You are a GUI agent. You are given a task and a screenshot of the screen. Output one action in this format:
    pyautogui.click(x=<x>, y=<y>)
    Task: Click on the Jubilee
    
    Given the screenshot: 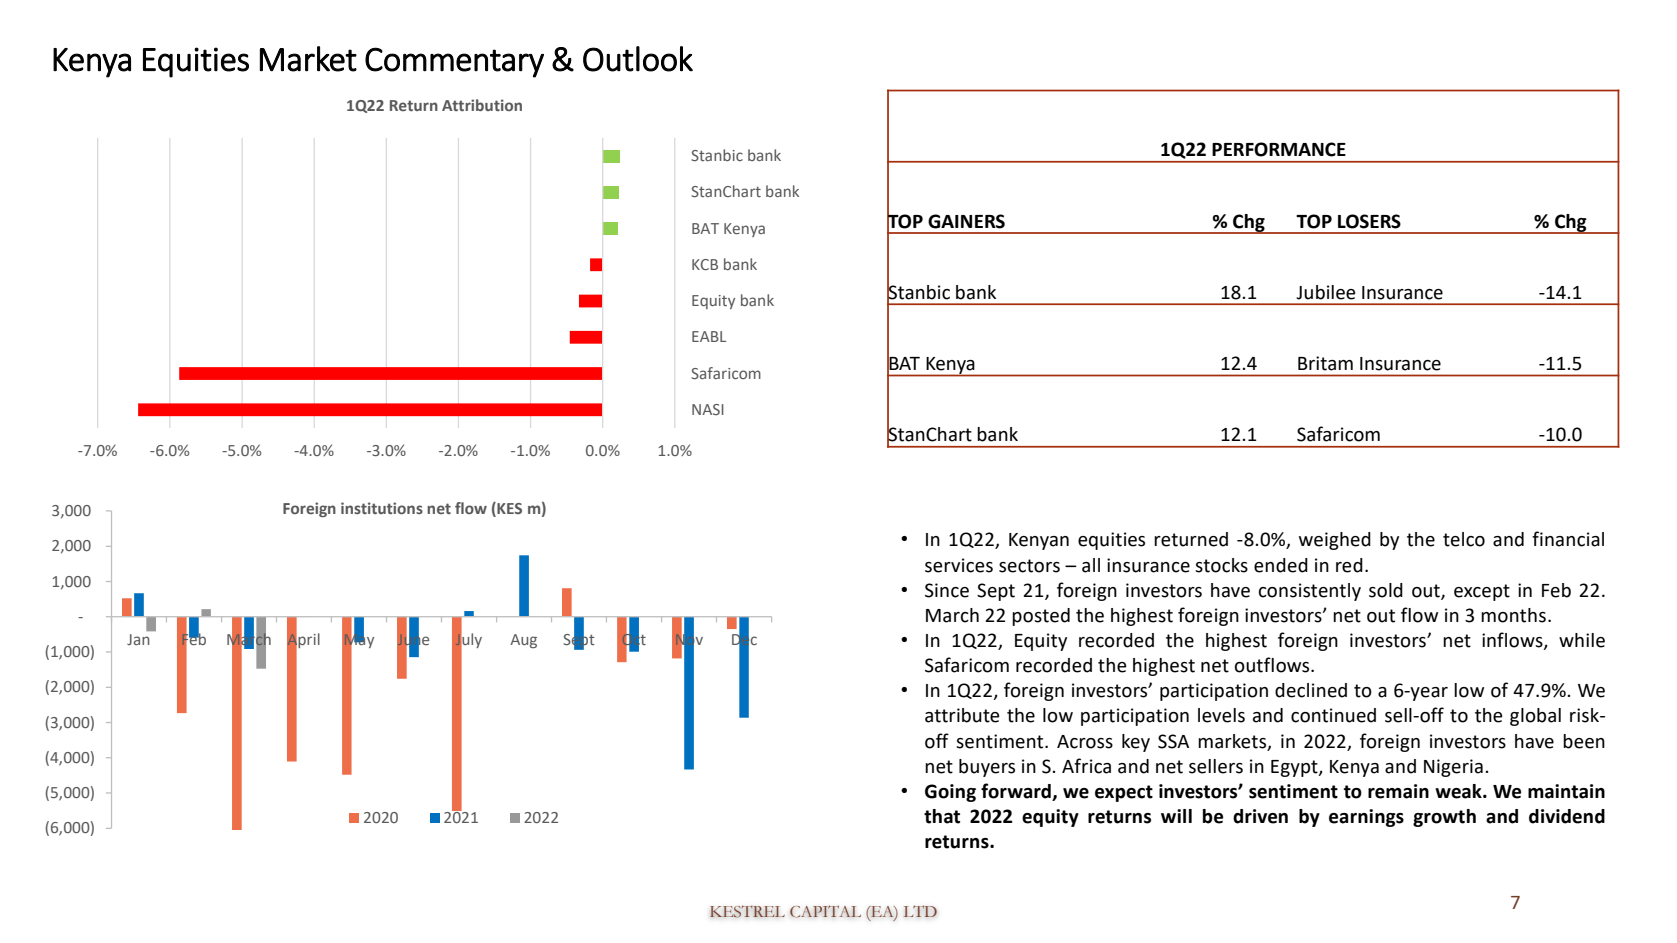 What is the action you would take?
    pyautogui.click(x=1326, y=292)
